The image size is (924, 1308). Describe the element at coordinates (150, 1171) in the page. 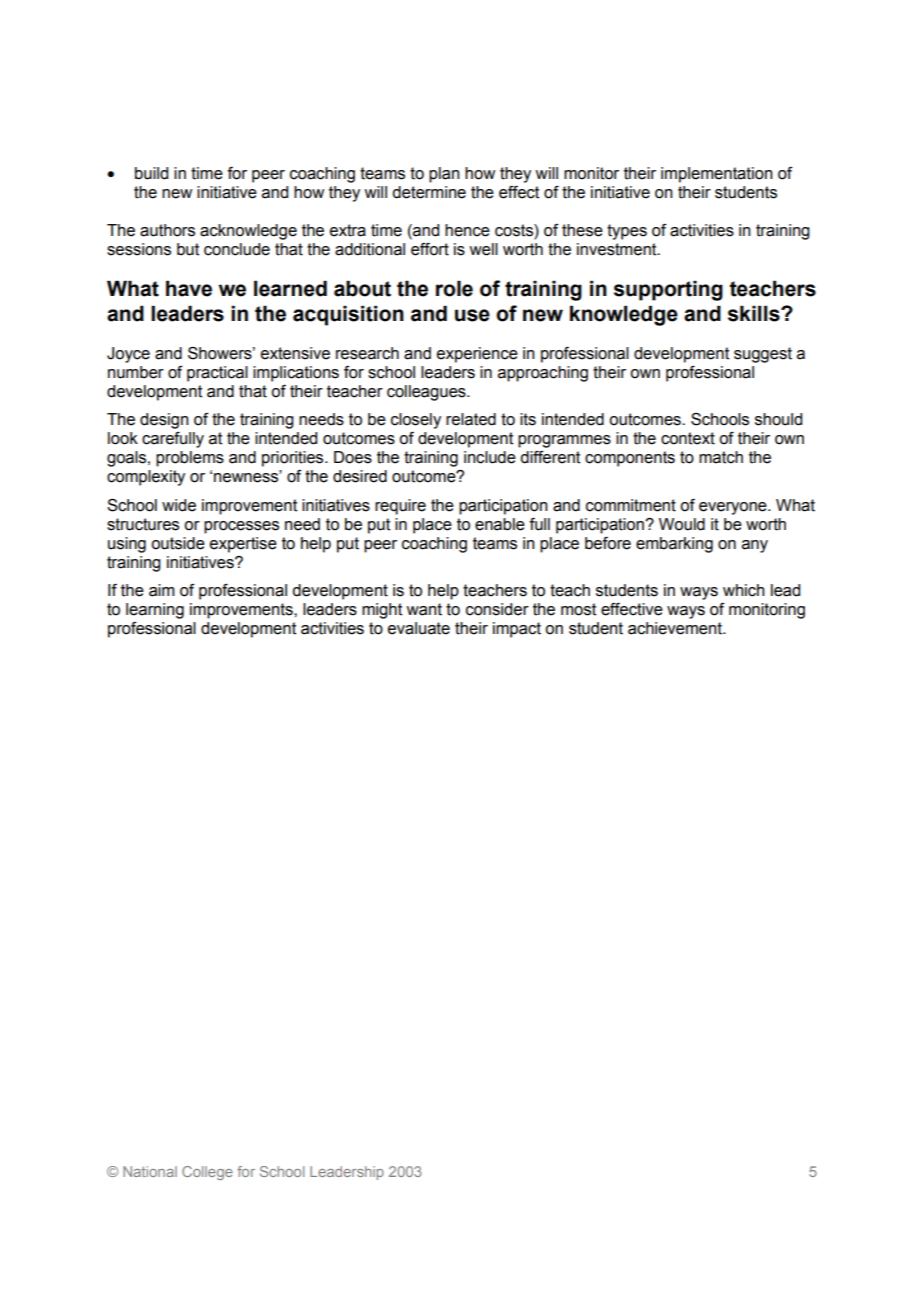

I see `National` at that location.
